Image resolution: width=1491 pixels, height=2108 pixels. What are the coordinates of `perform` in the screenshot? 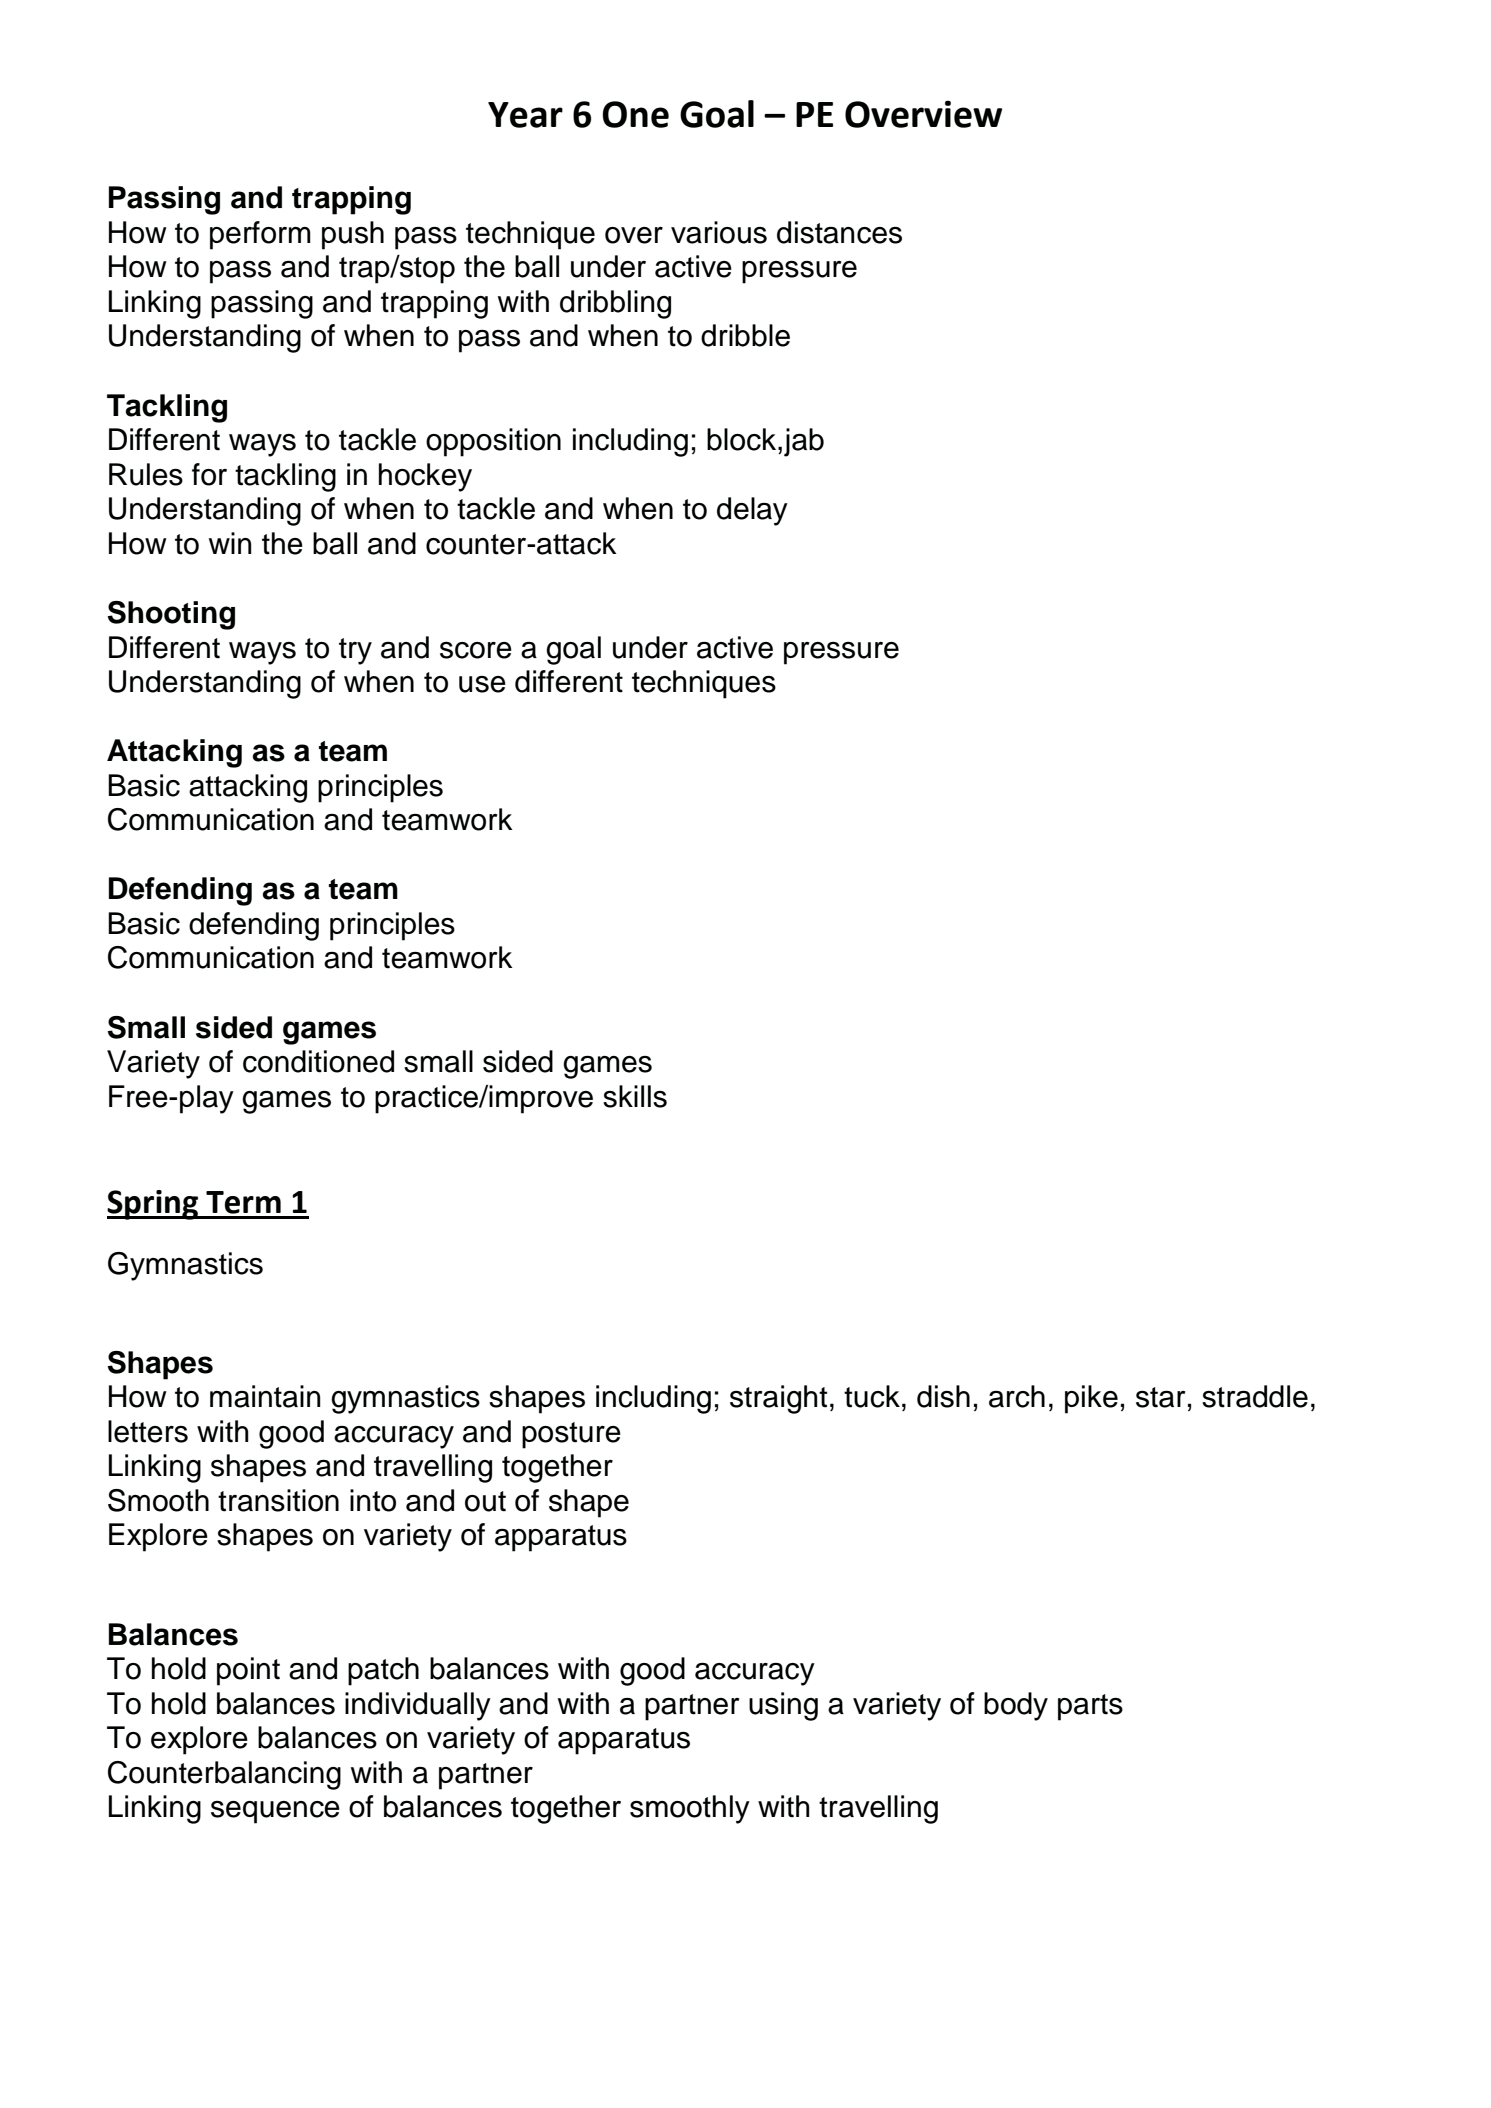 It's located at (260, 235).
